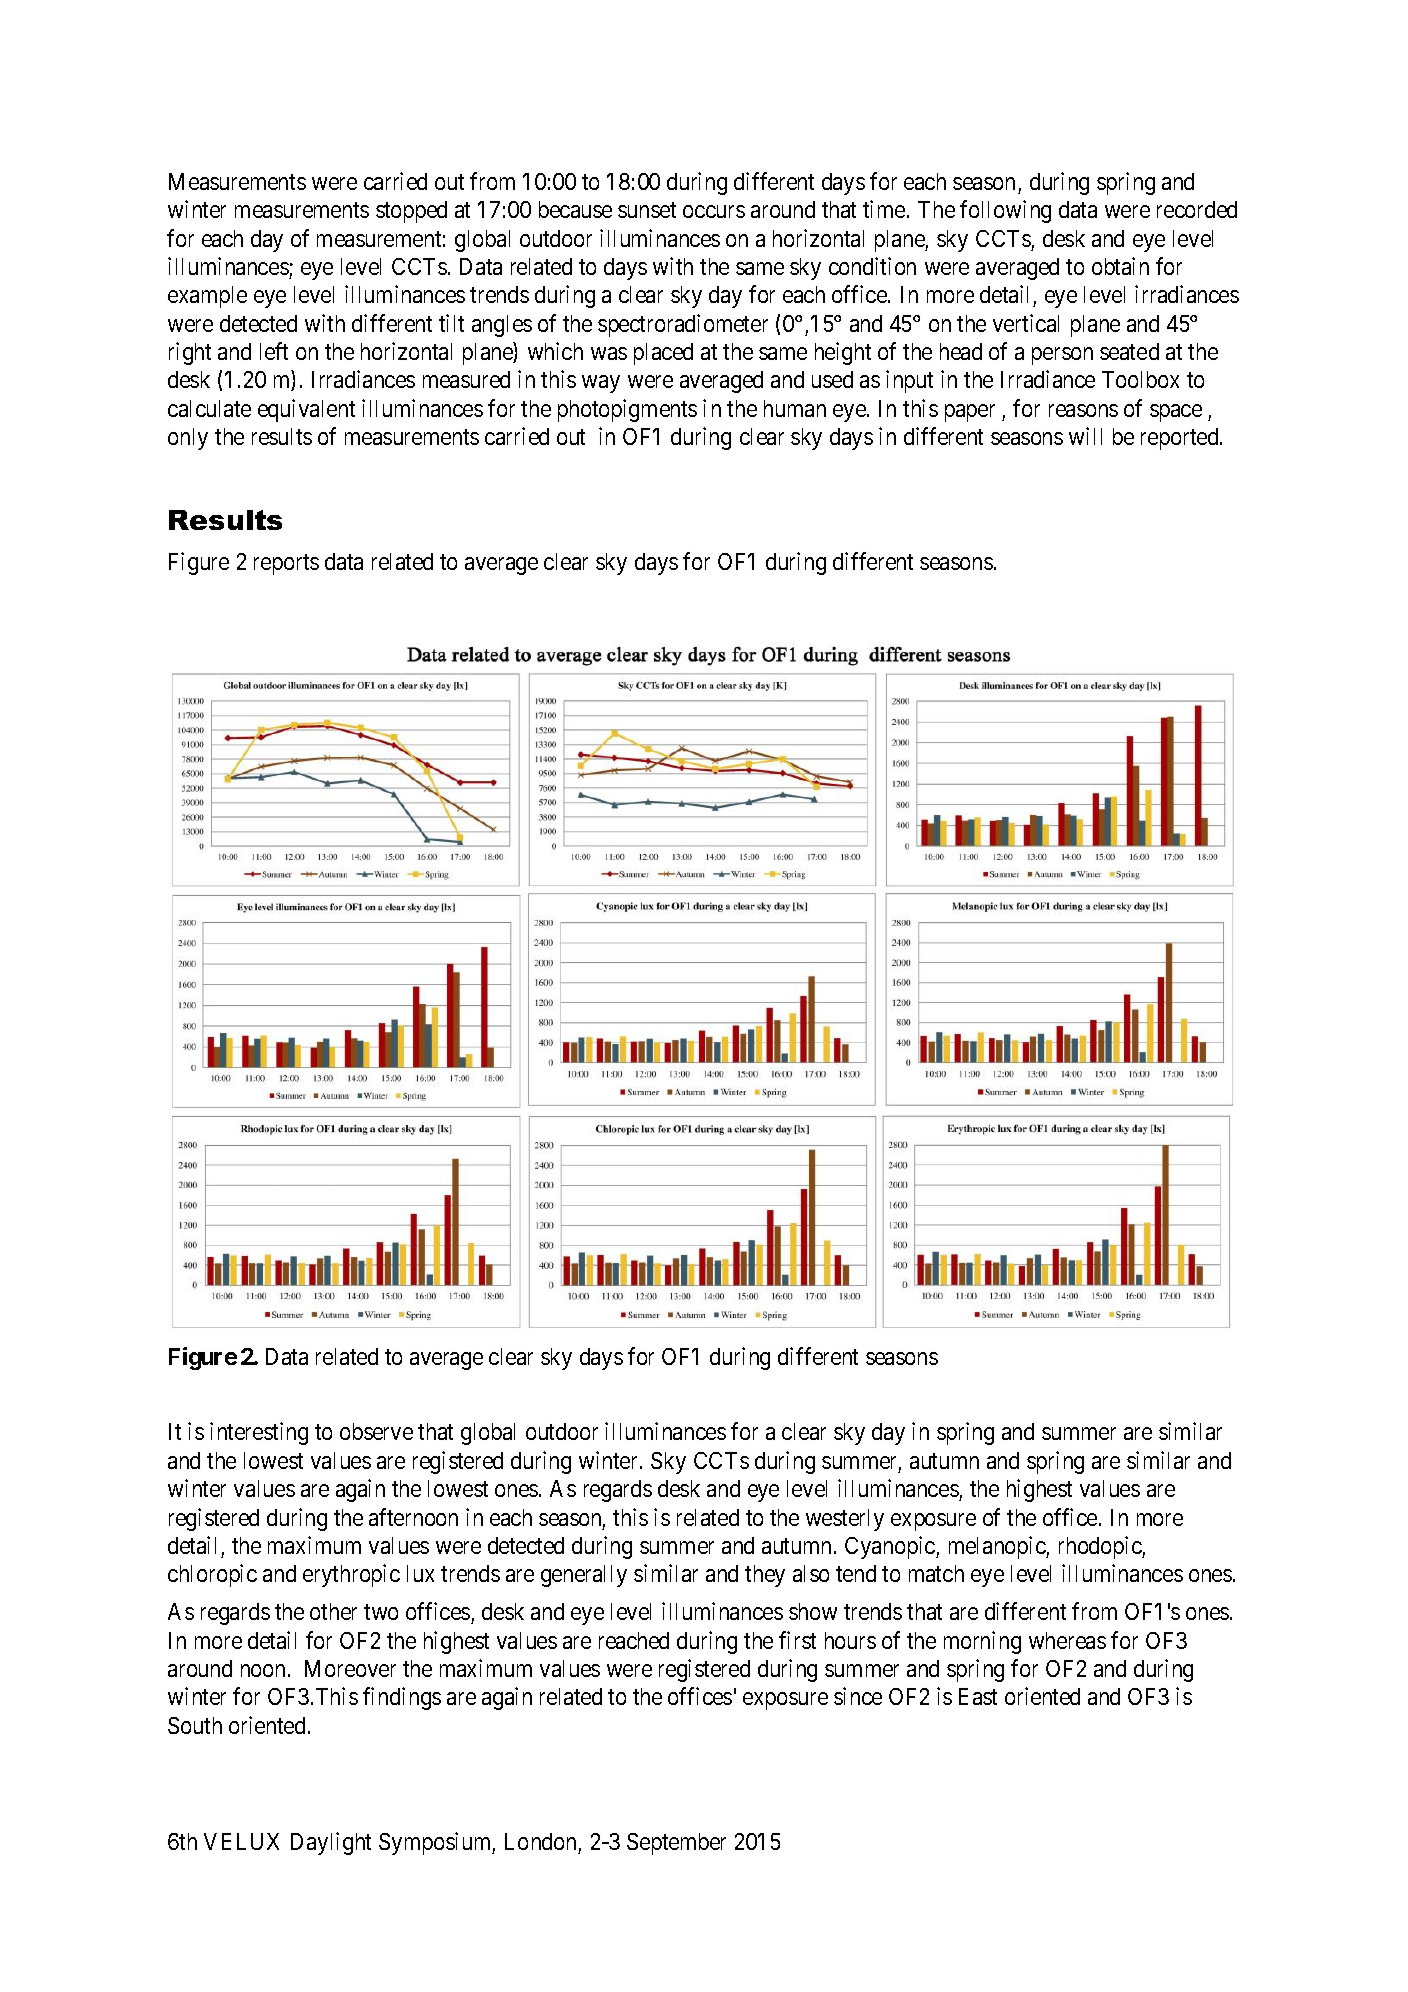 This image has width=1408, height=1992. What do you see at coordinates (376, 1431) in the image?
I see `observe` at bounding box center [376, 1431].
